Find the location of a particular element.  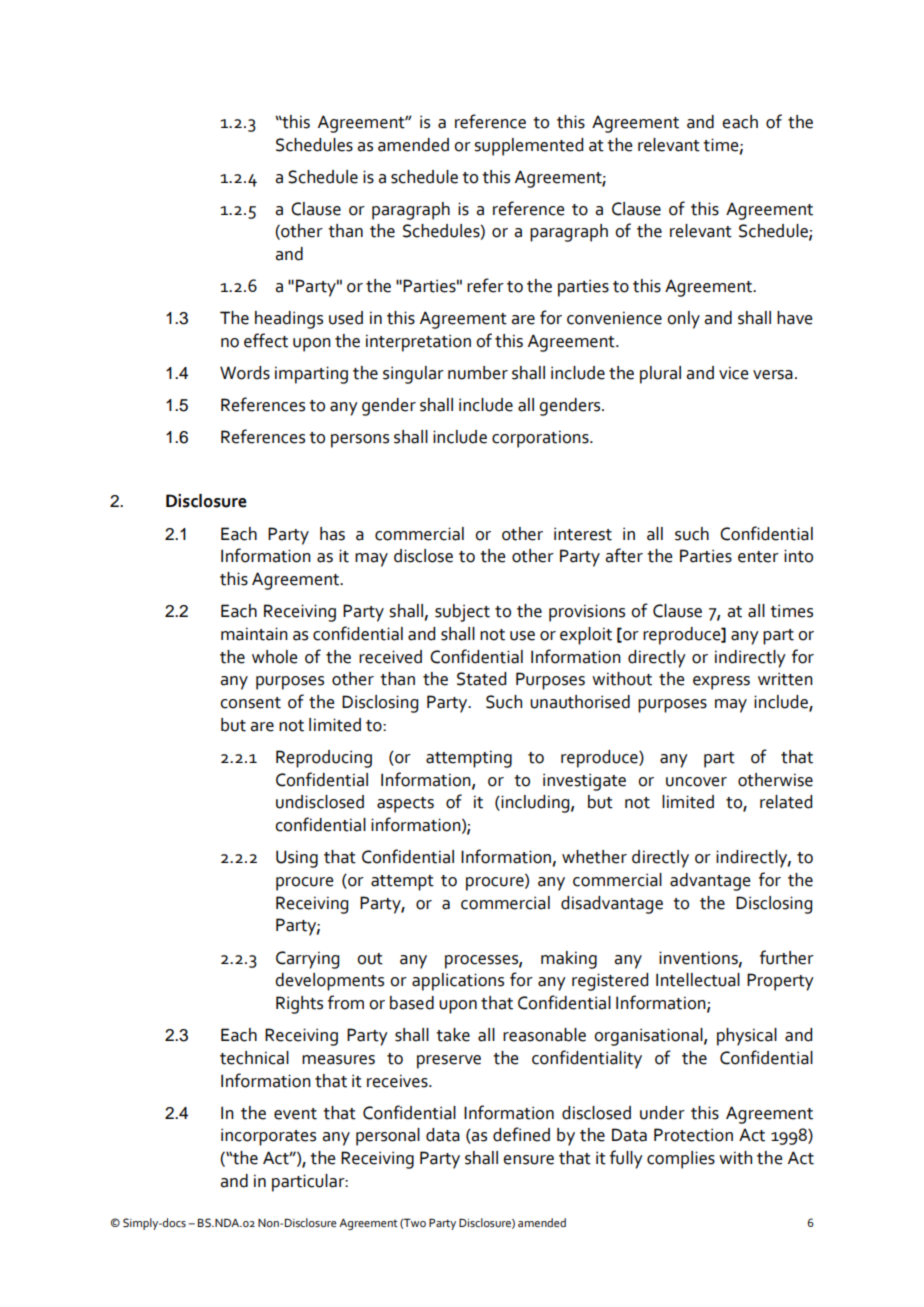

event is located at coordinates (295, 1114).
